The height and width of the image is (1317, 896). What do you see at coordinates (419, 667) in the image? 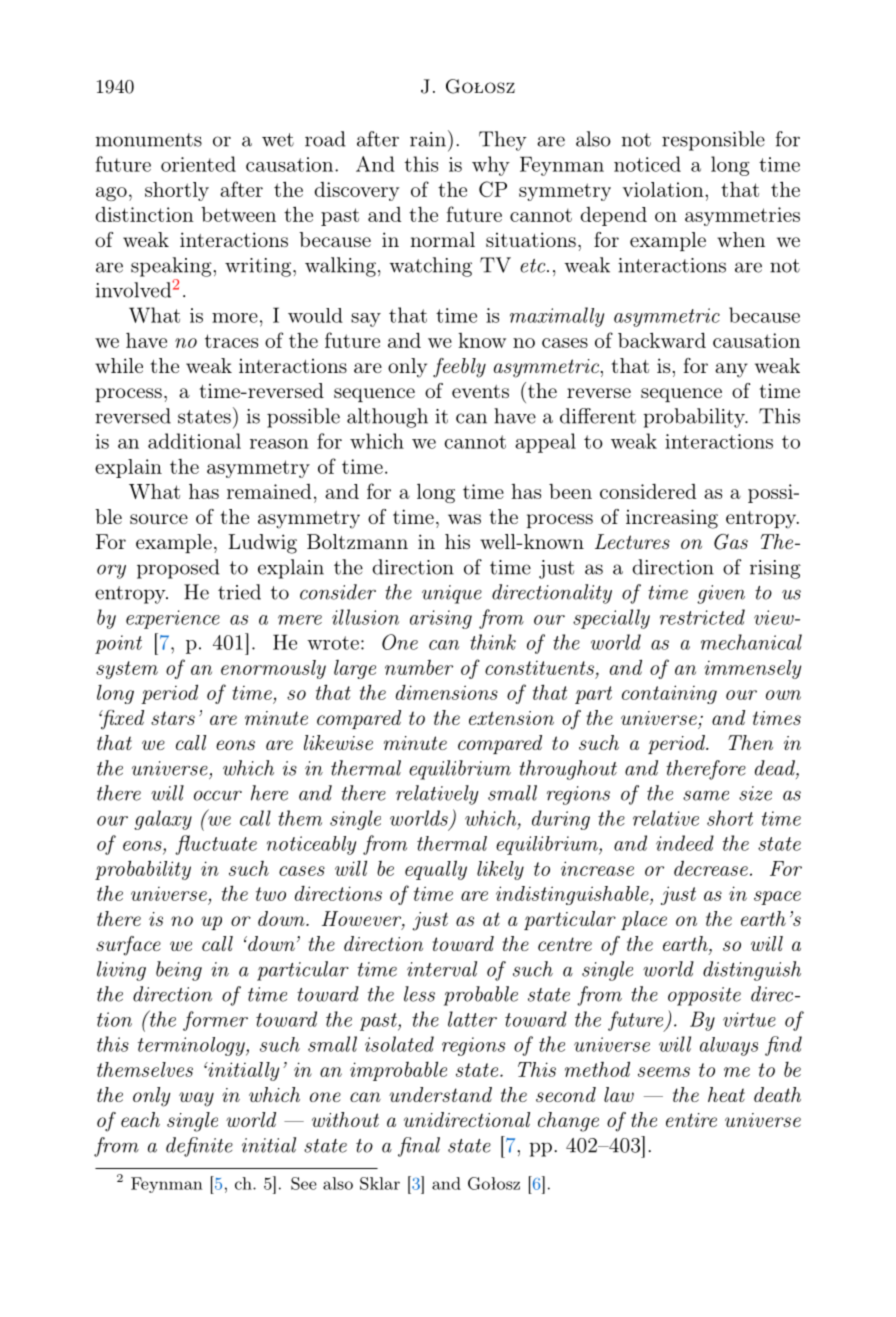
I see `number` at bounding box center [419, 667].
